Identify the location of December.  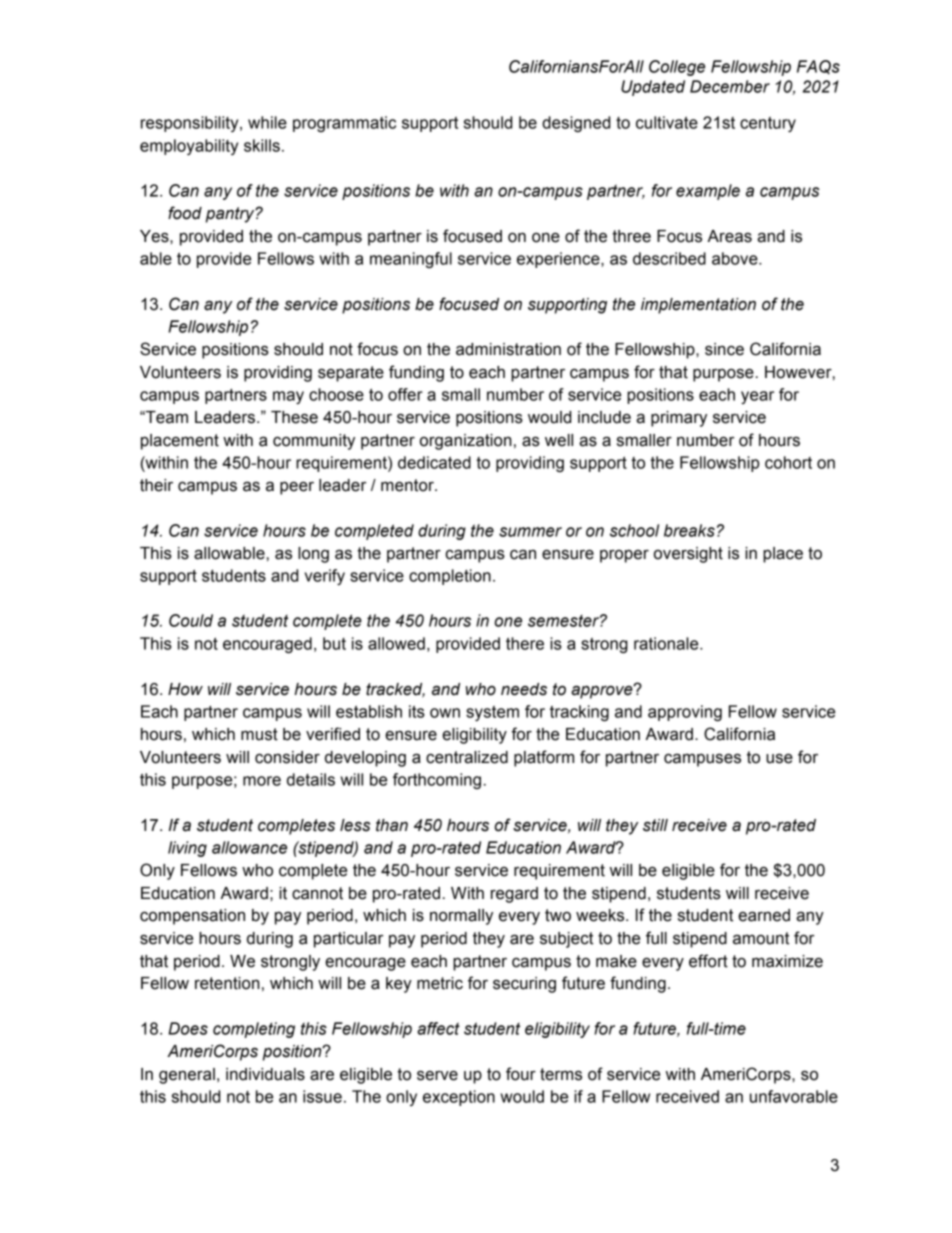
(730, 86).
